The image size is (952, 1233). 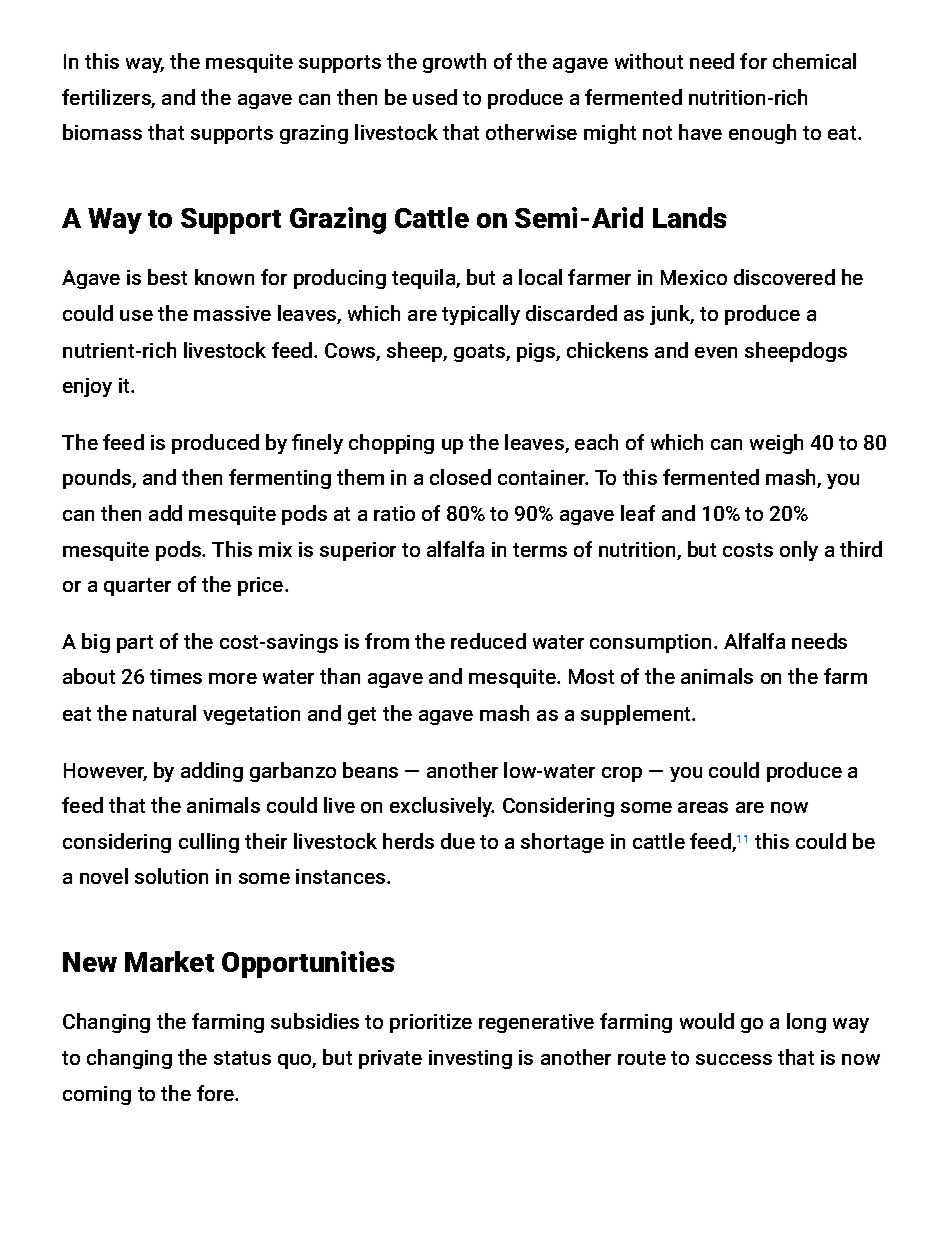 I want to click on massive, so click(x=232, y=313).
